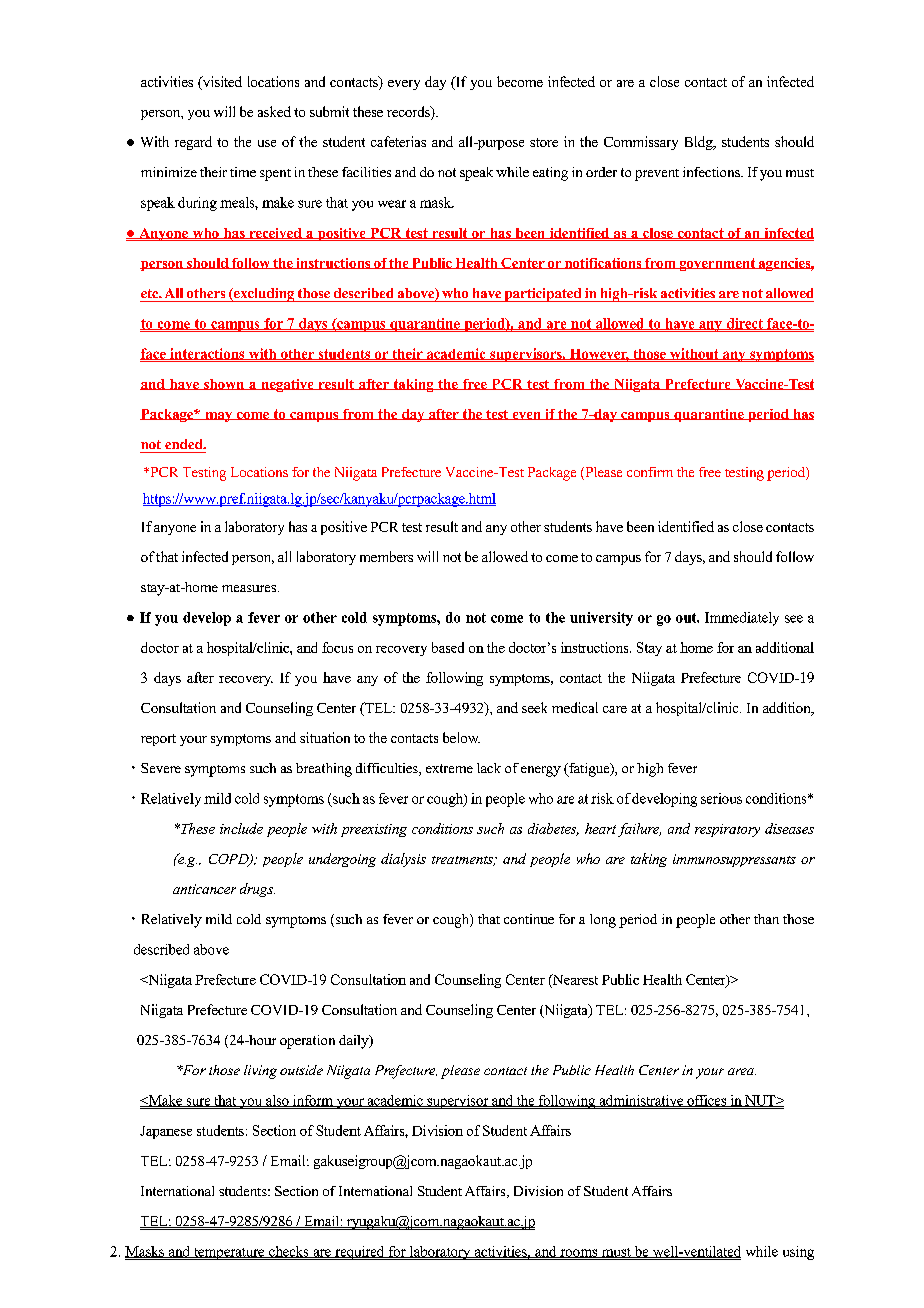  I want to click on regard, so click(193, 143).
